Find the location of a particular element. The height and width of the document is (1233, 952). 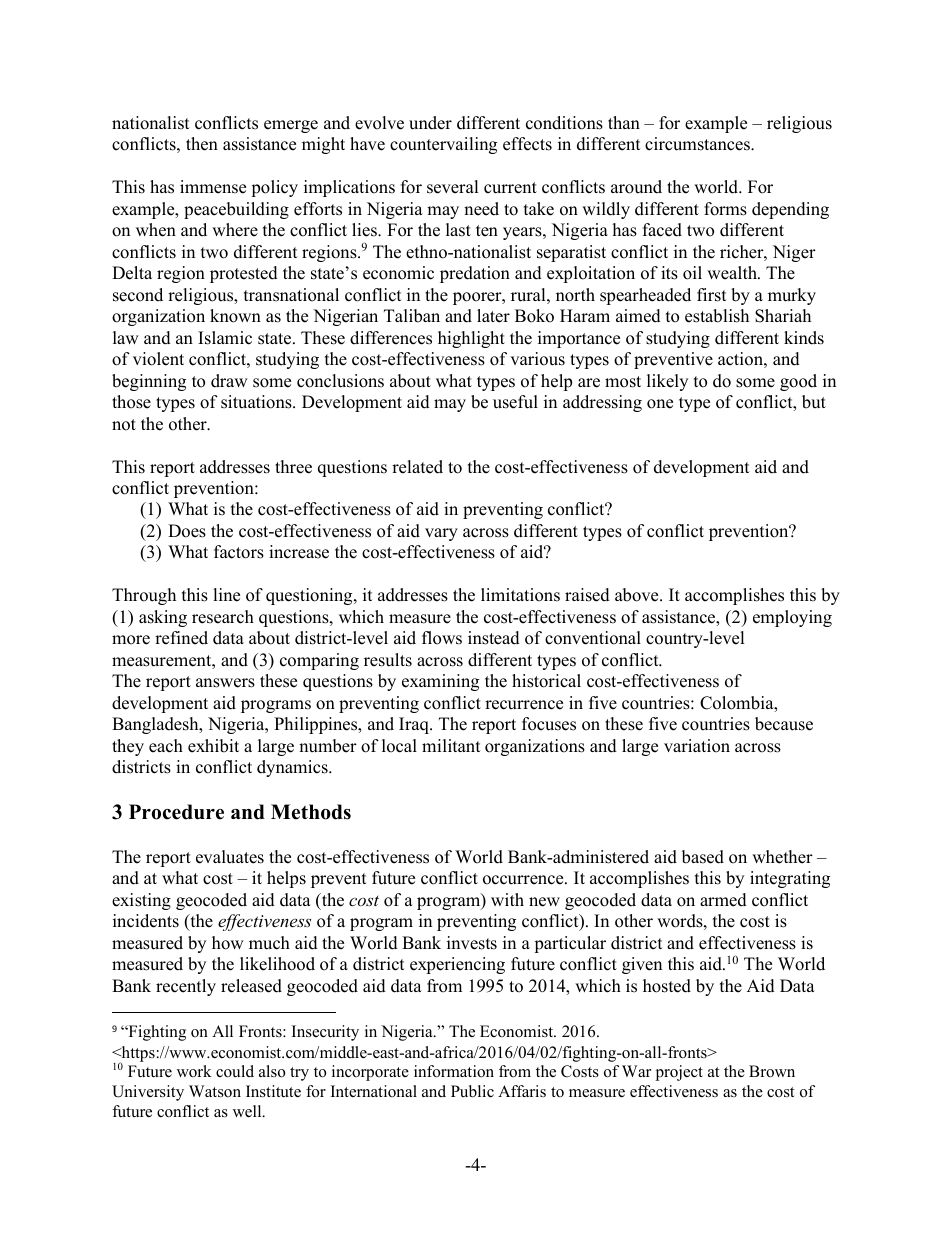

highlight is located at coordinates (471, 339).
